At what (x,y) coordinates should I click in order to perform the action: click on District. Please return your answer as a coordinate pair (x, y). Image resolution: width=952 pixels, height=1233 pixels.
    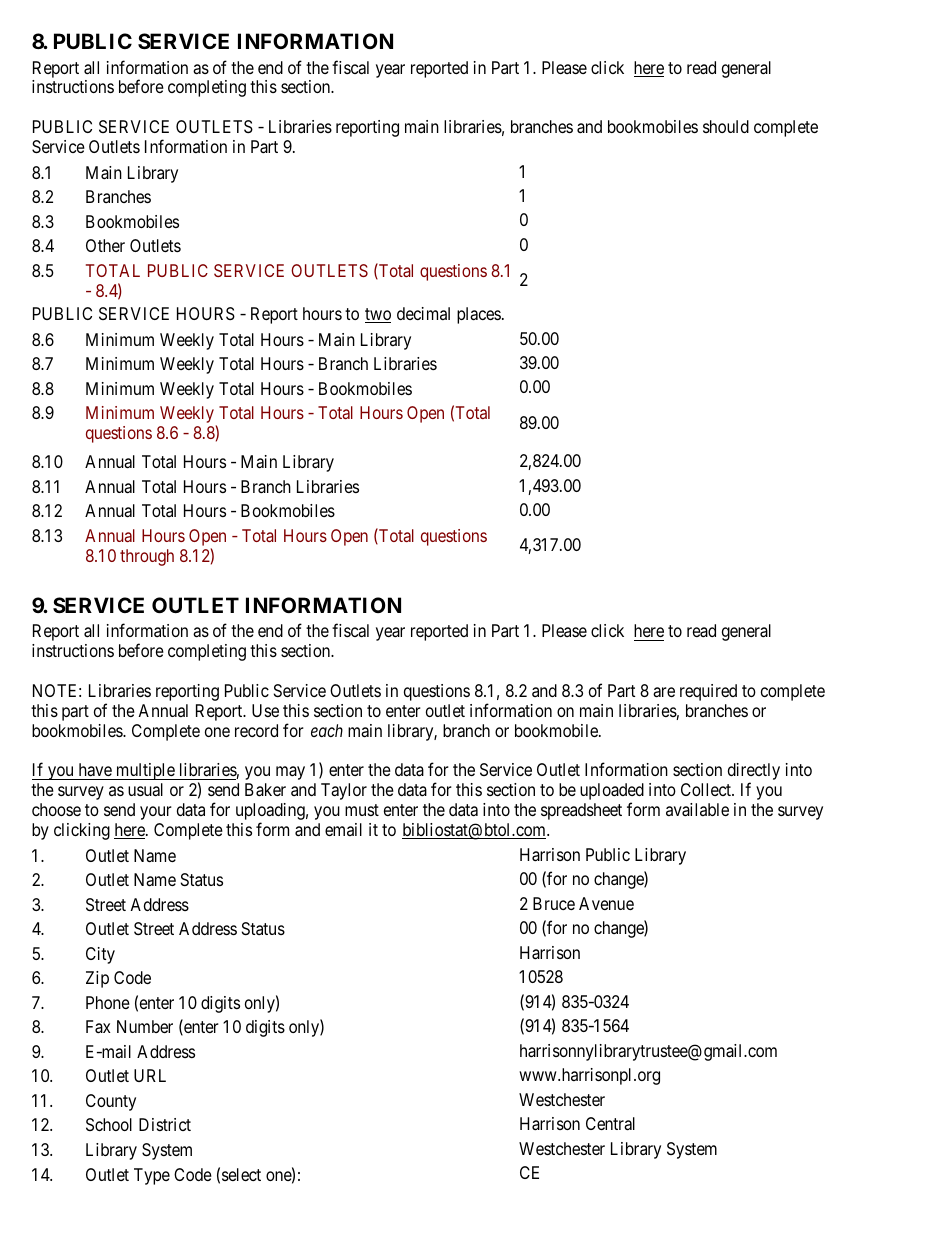
    Looking at the image, I should click on (165, 1124).
